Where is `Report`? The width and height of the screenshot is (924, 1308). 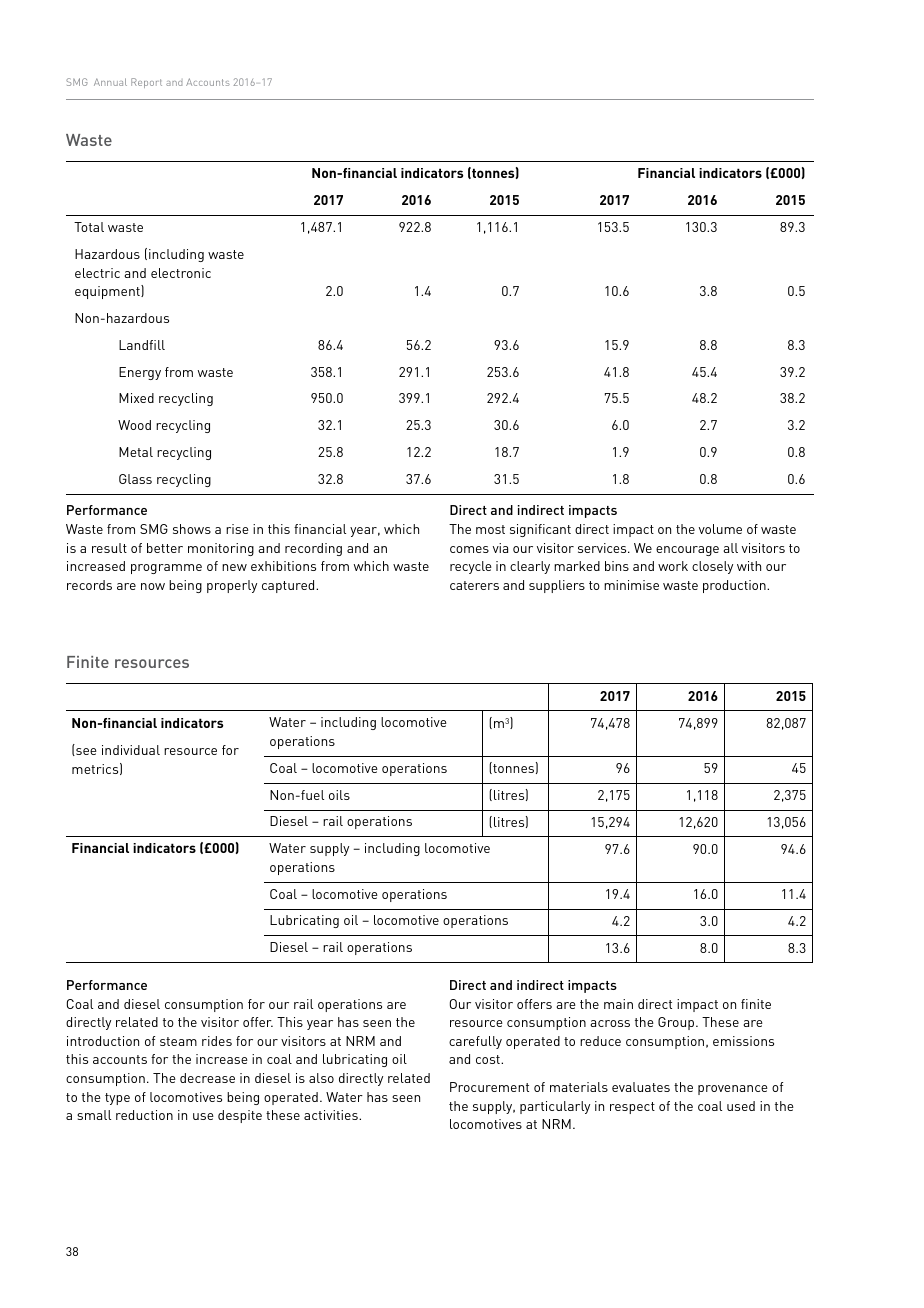
Report is located at coordinates (146, 83).
